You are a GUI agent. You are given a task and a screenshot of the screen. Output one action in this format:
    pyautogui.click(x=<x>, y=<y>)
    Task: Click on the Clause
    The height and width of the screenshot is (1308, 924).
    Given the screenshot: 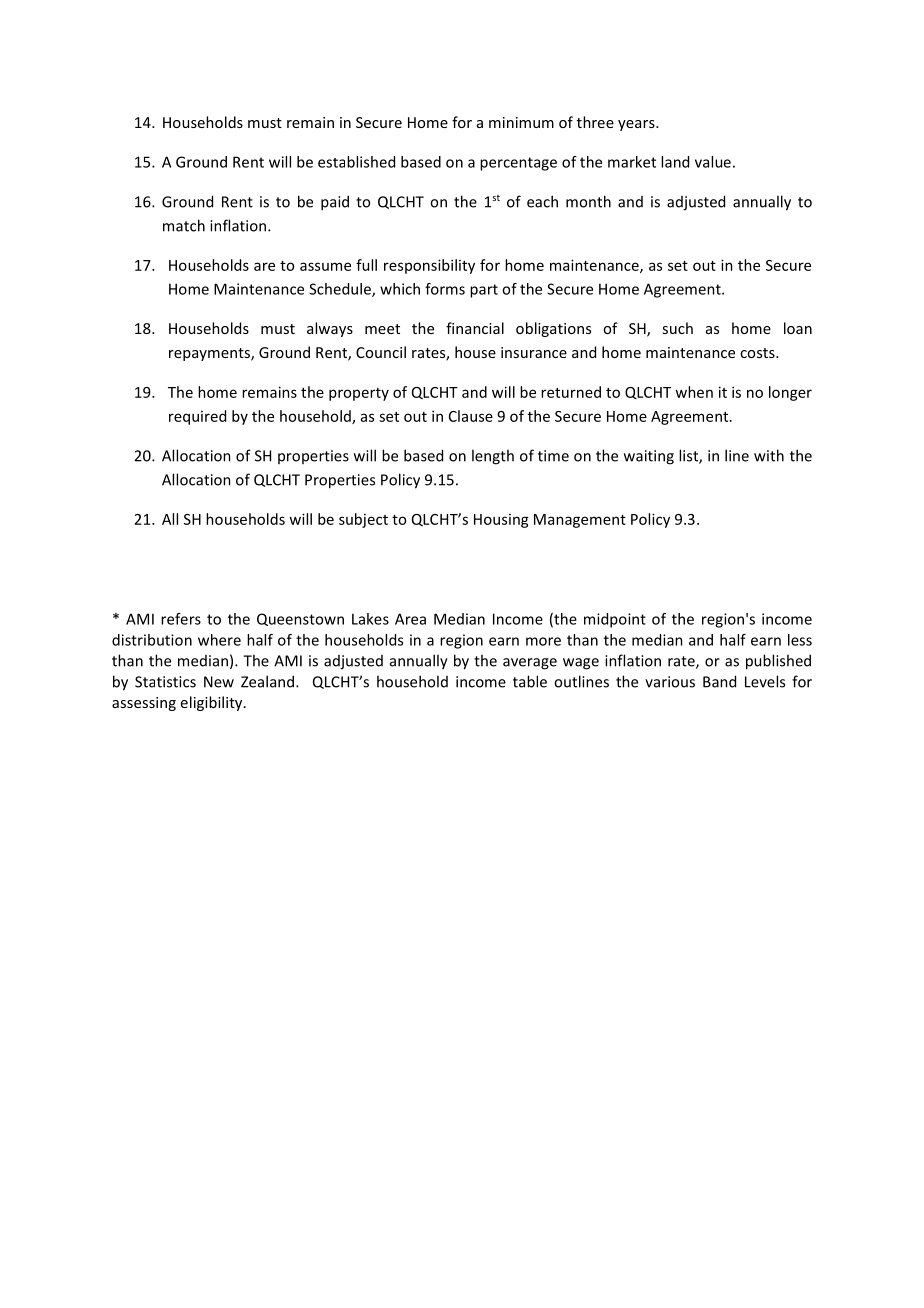 What is the action you would take?
    pyautogui.click(x=471, y=416)
